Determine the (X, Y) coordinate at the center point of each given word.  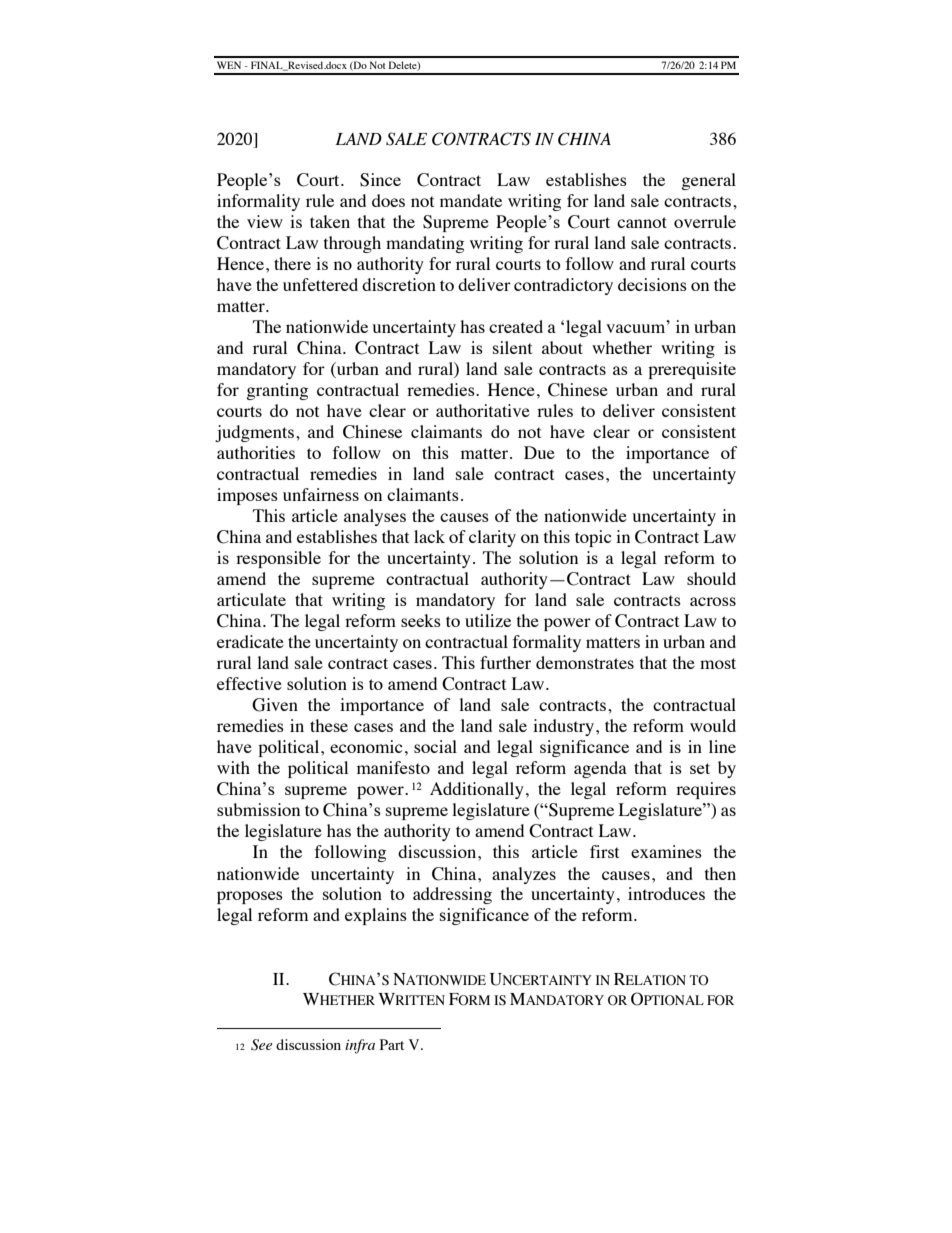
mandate (471, 200)
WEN (229, 65)
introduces (666, 893)
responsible (278, 559)
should (711, 578)
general (708, 181)
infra (360, 1046)
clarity (492, 538)
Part (392, 1044)
